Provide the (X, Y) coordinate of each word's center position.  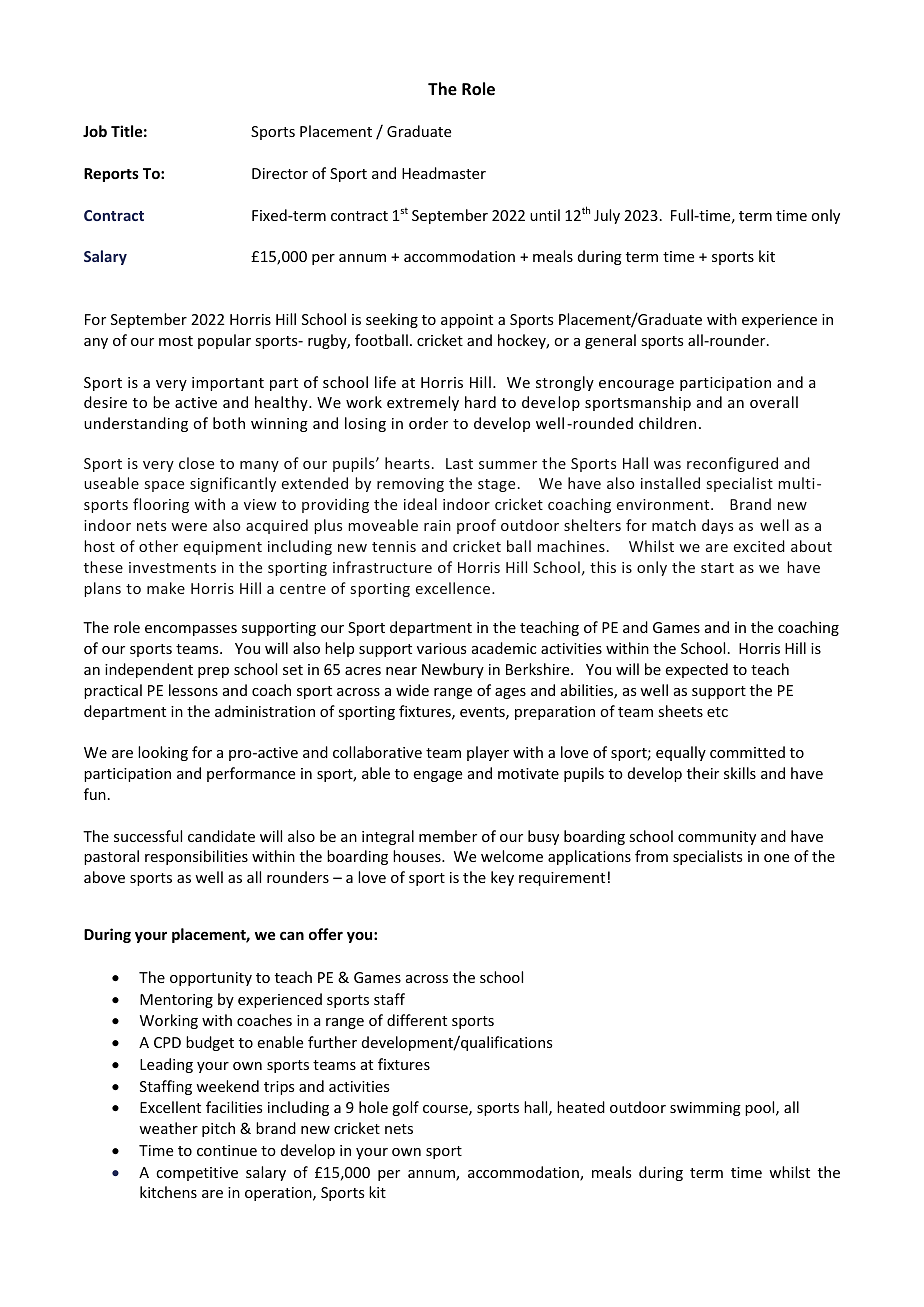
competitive (197, 1174)
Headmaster (444, 173)
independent (149, 670)
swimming (705, 1109)
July (607, 216)
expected (696, 670)
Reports (111, 175)
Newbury (453, 670)
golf (405, 1108)
